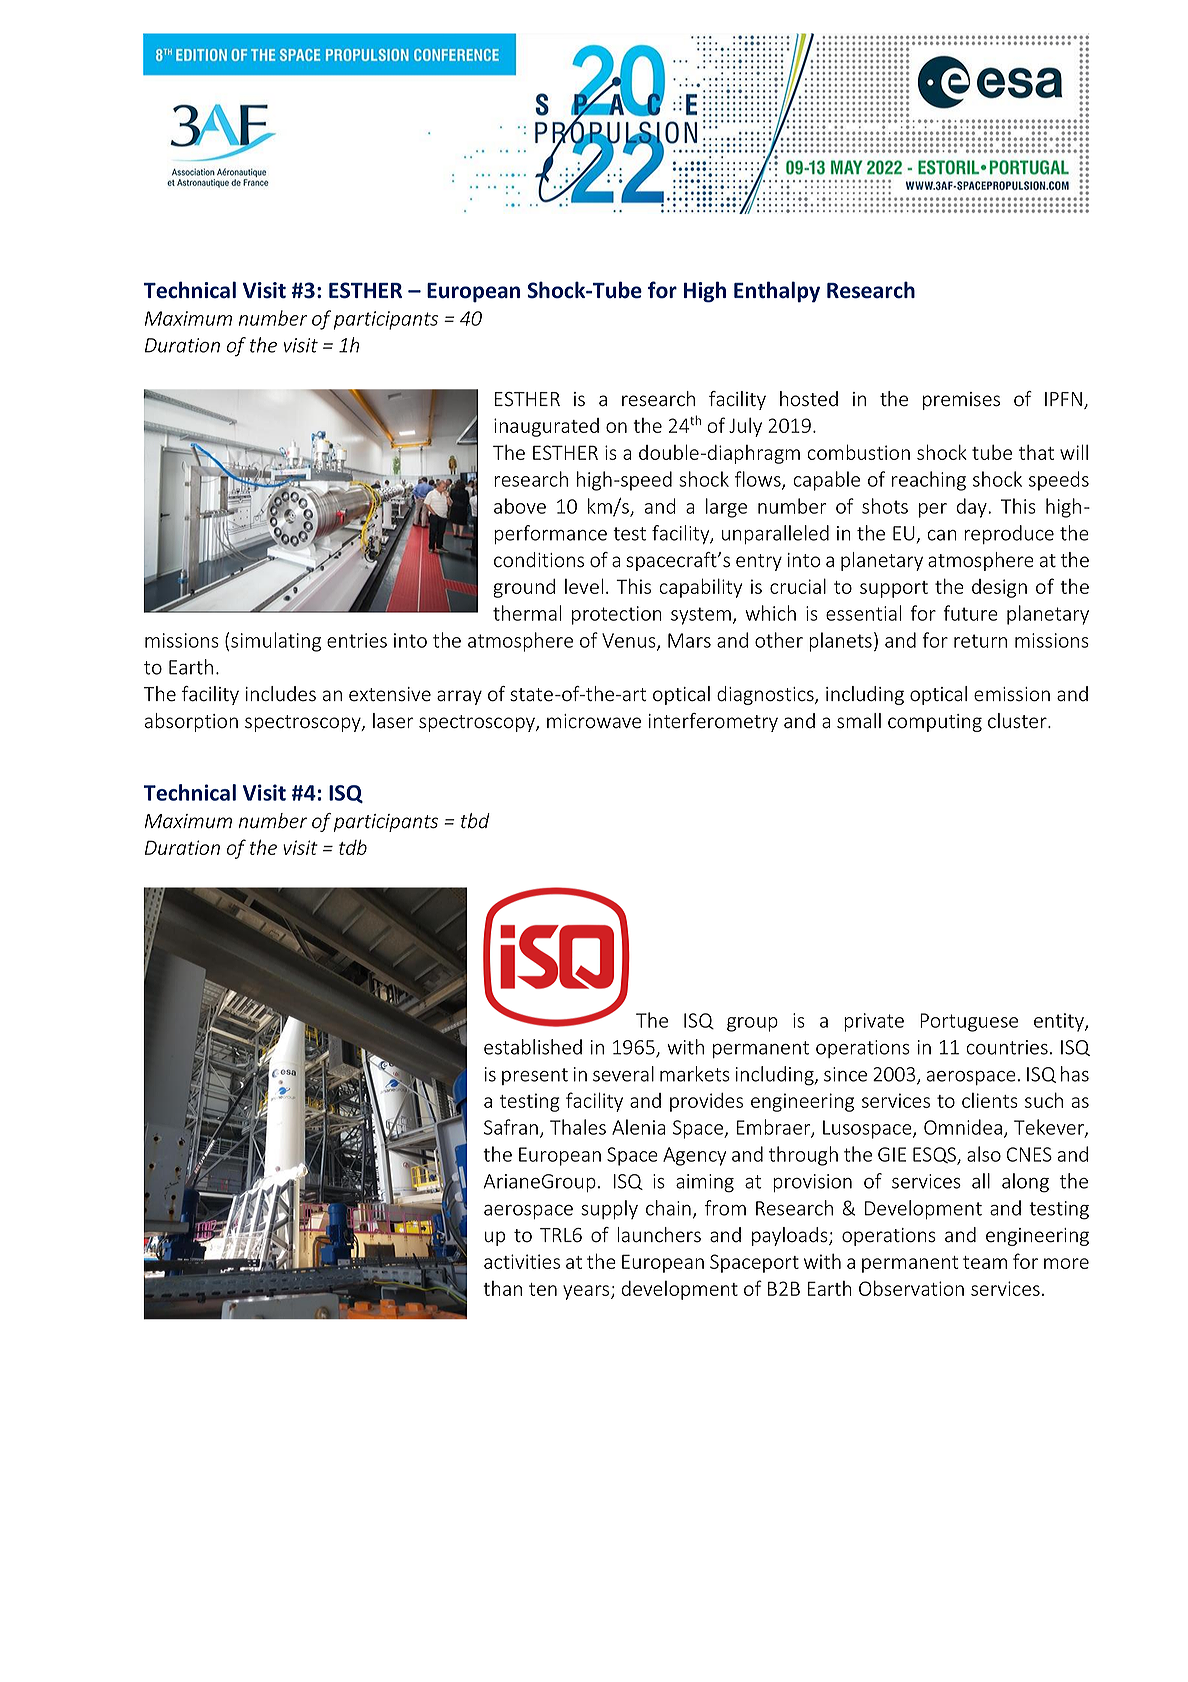 The height and width of the screenshot is (1682, 1188). I want to click on microwave, so click(594, 721).
